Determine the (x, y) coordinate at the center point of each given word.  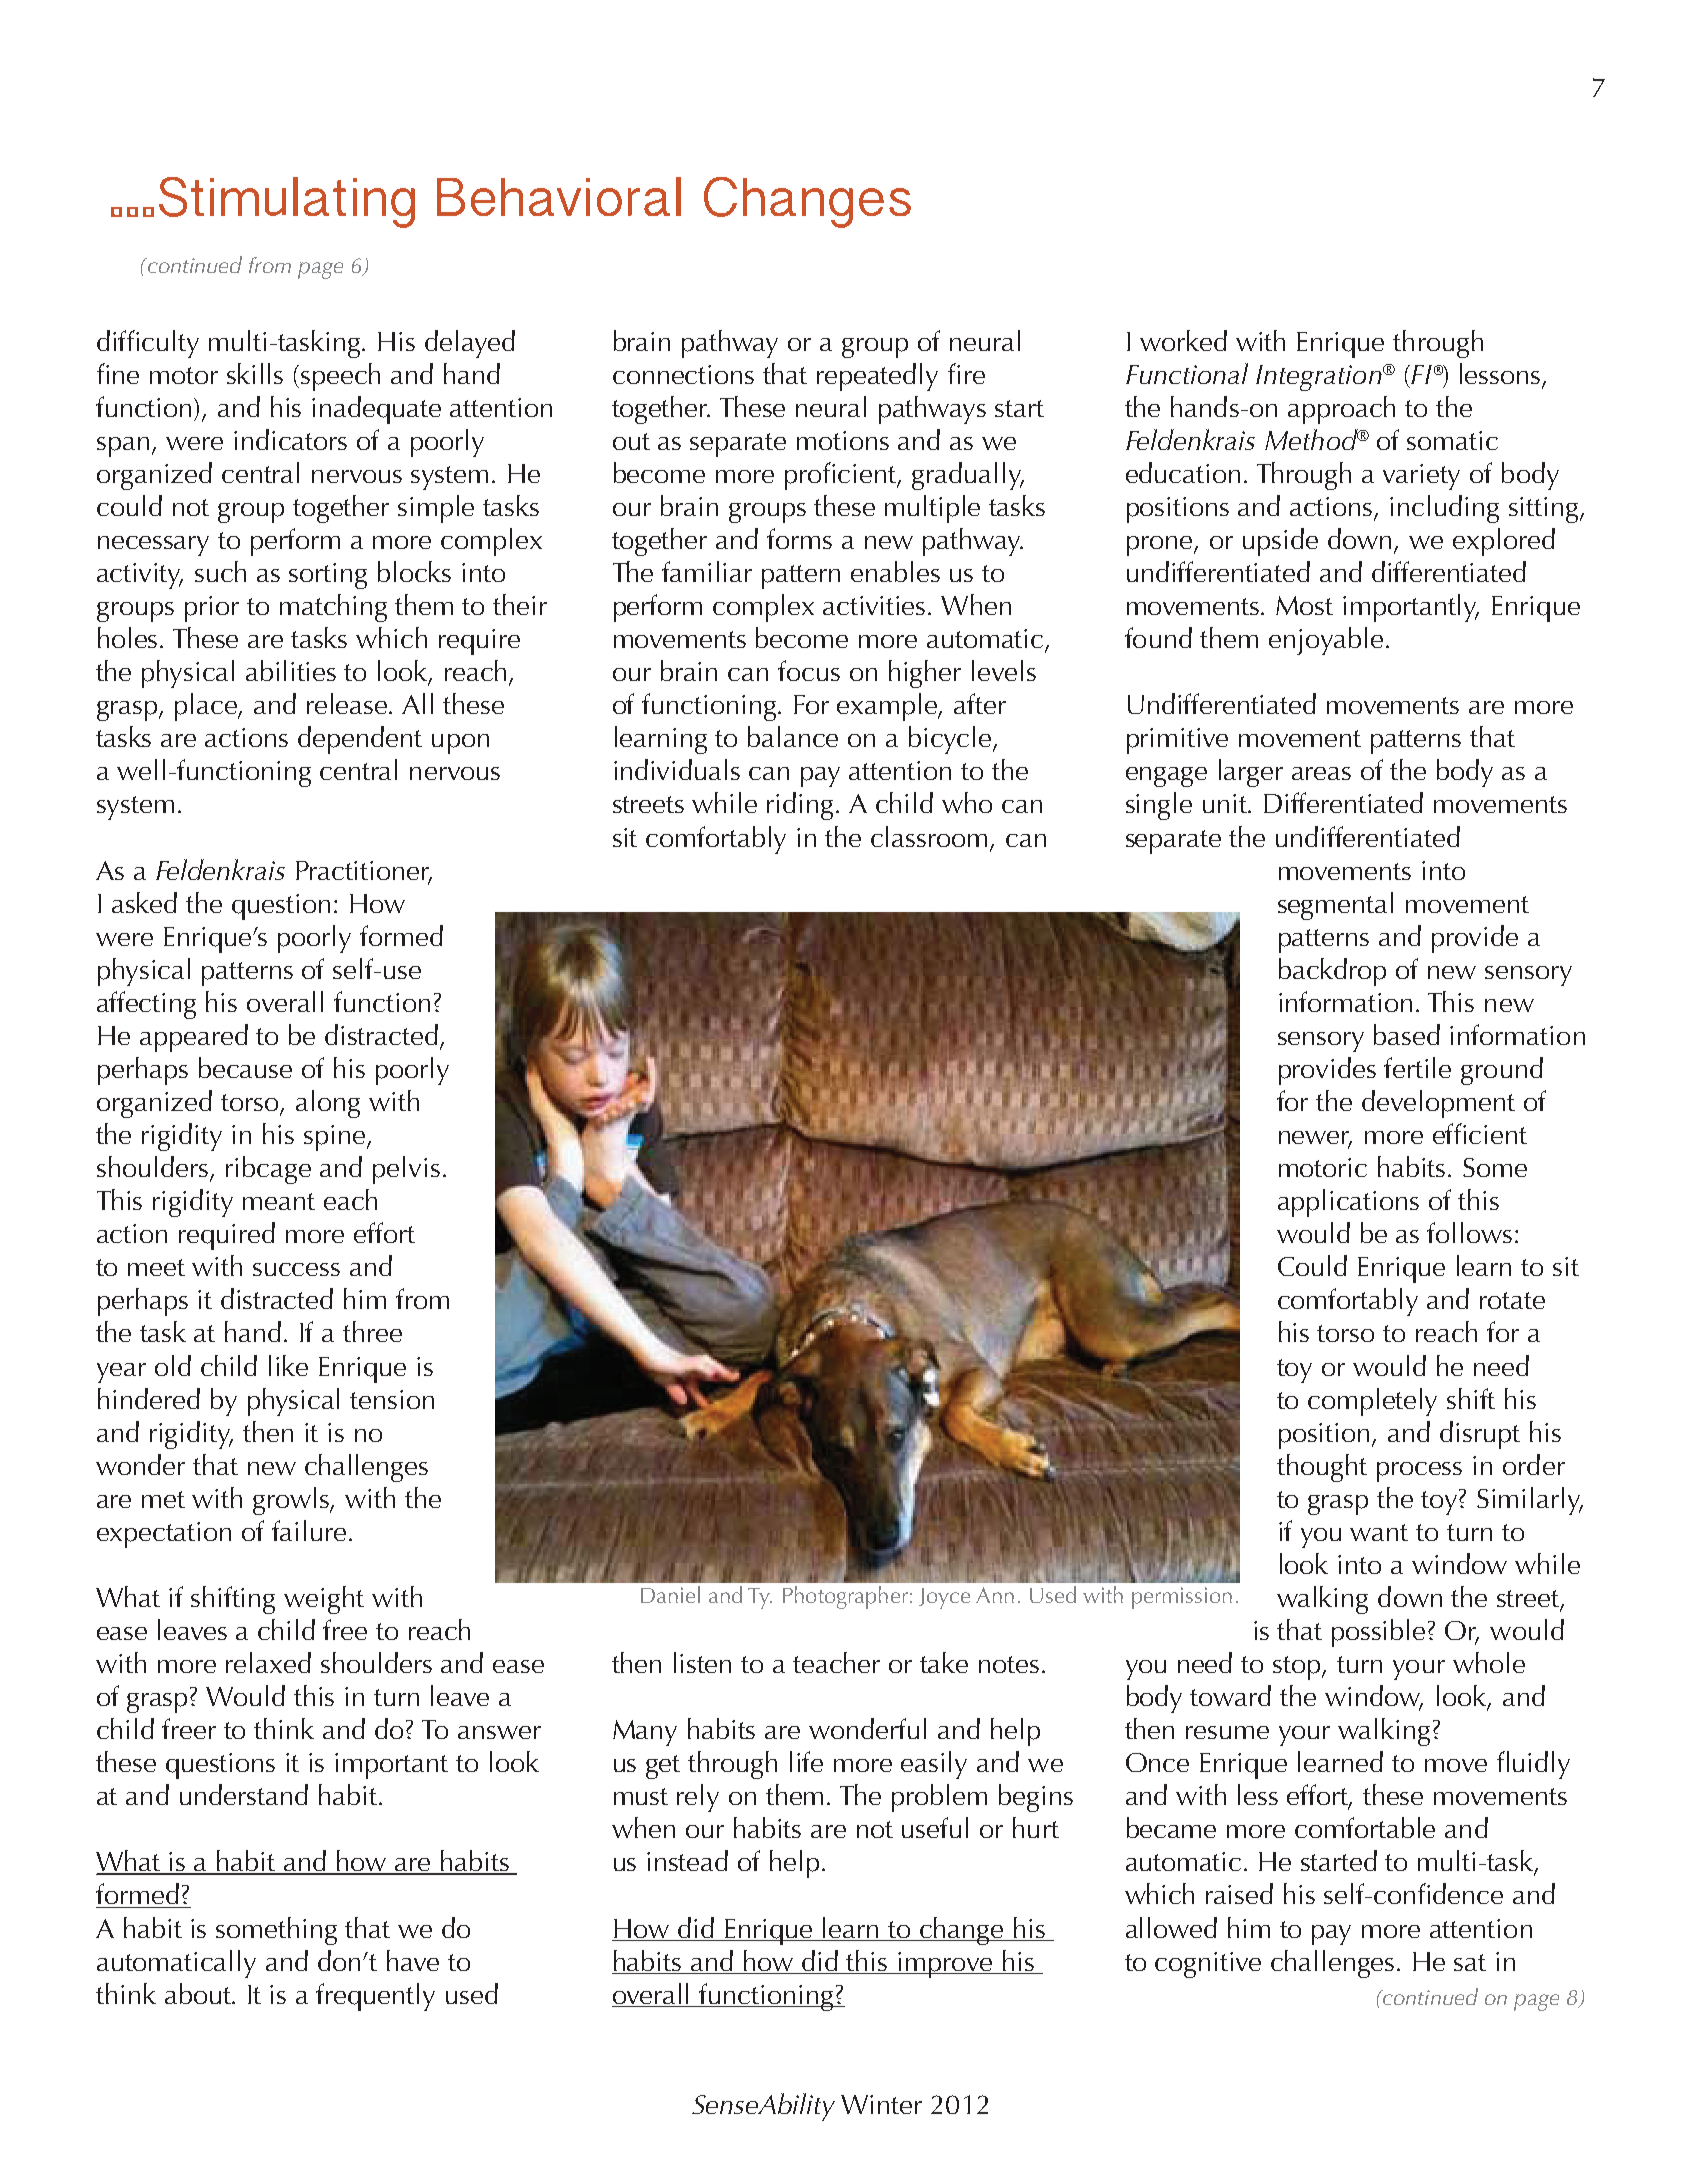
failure (309, 1530)
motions (843, 440)
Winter (881, 2104)
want (1379, 1532)
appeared (194, 1038)
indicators (290, 439)
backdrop (1332, 972)
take (944, 1662)
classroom (929, 836)
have (413, 1960)
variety (1421, 477)
